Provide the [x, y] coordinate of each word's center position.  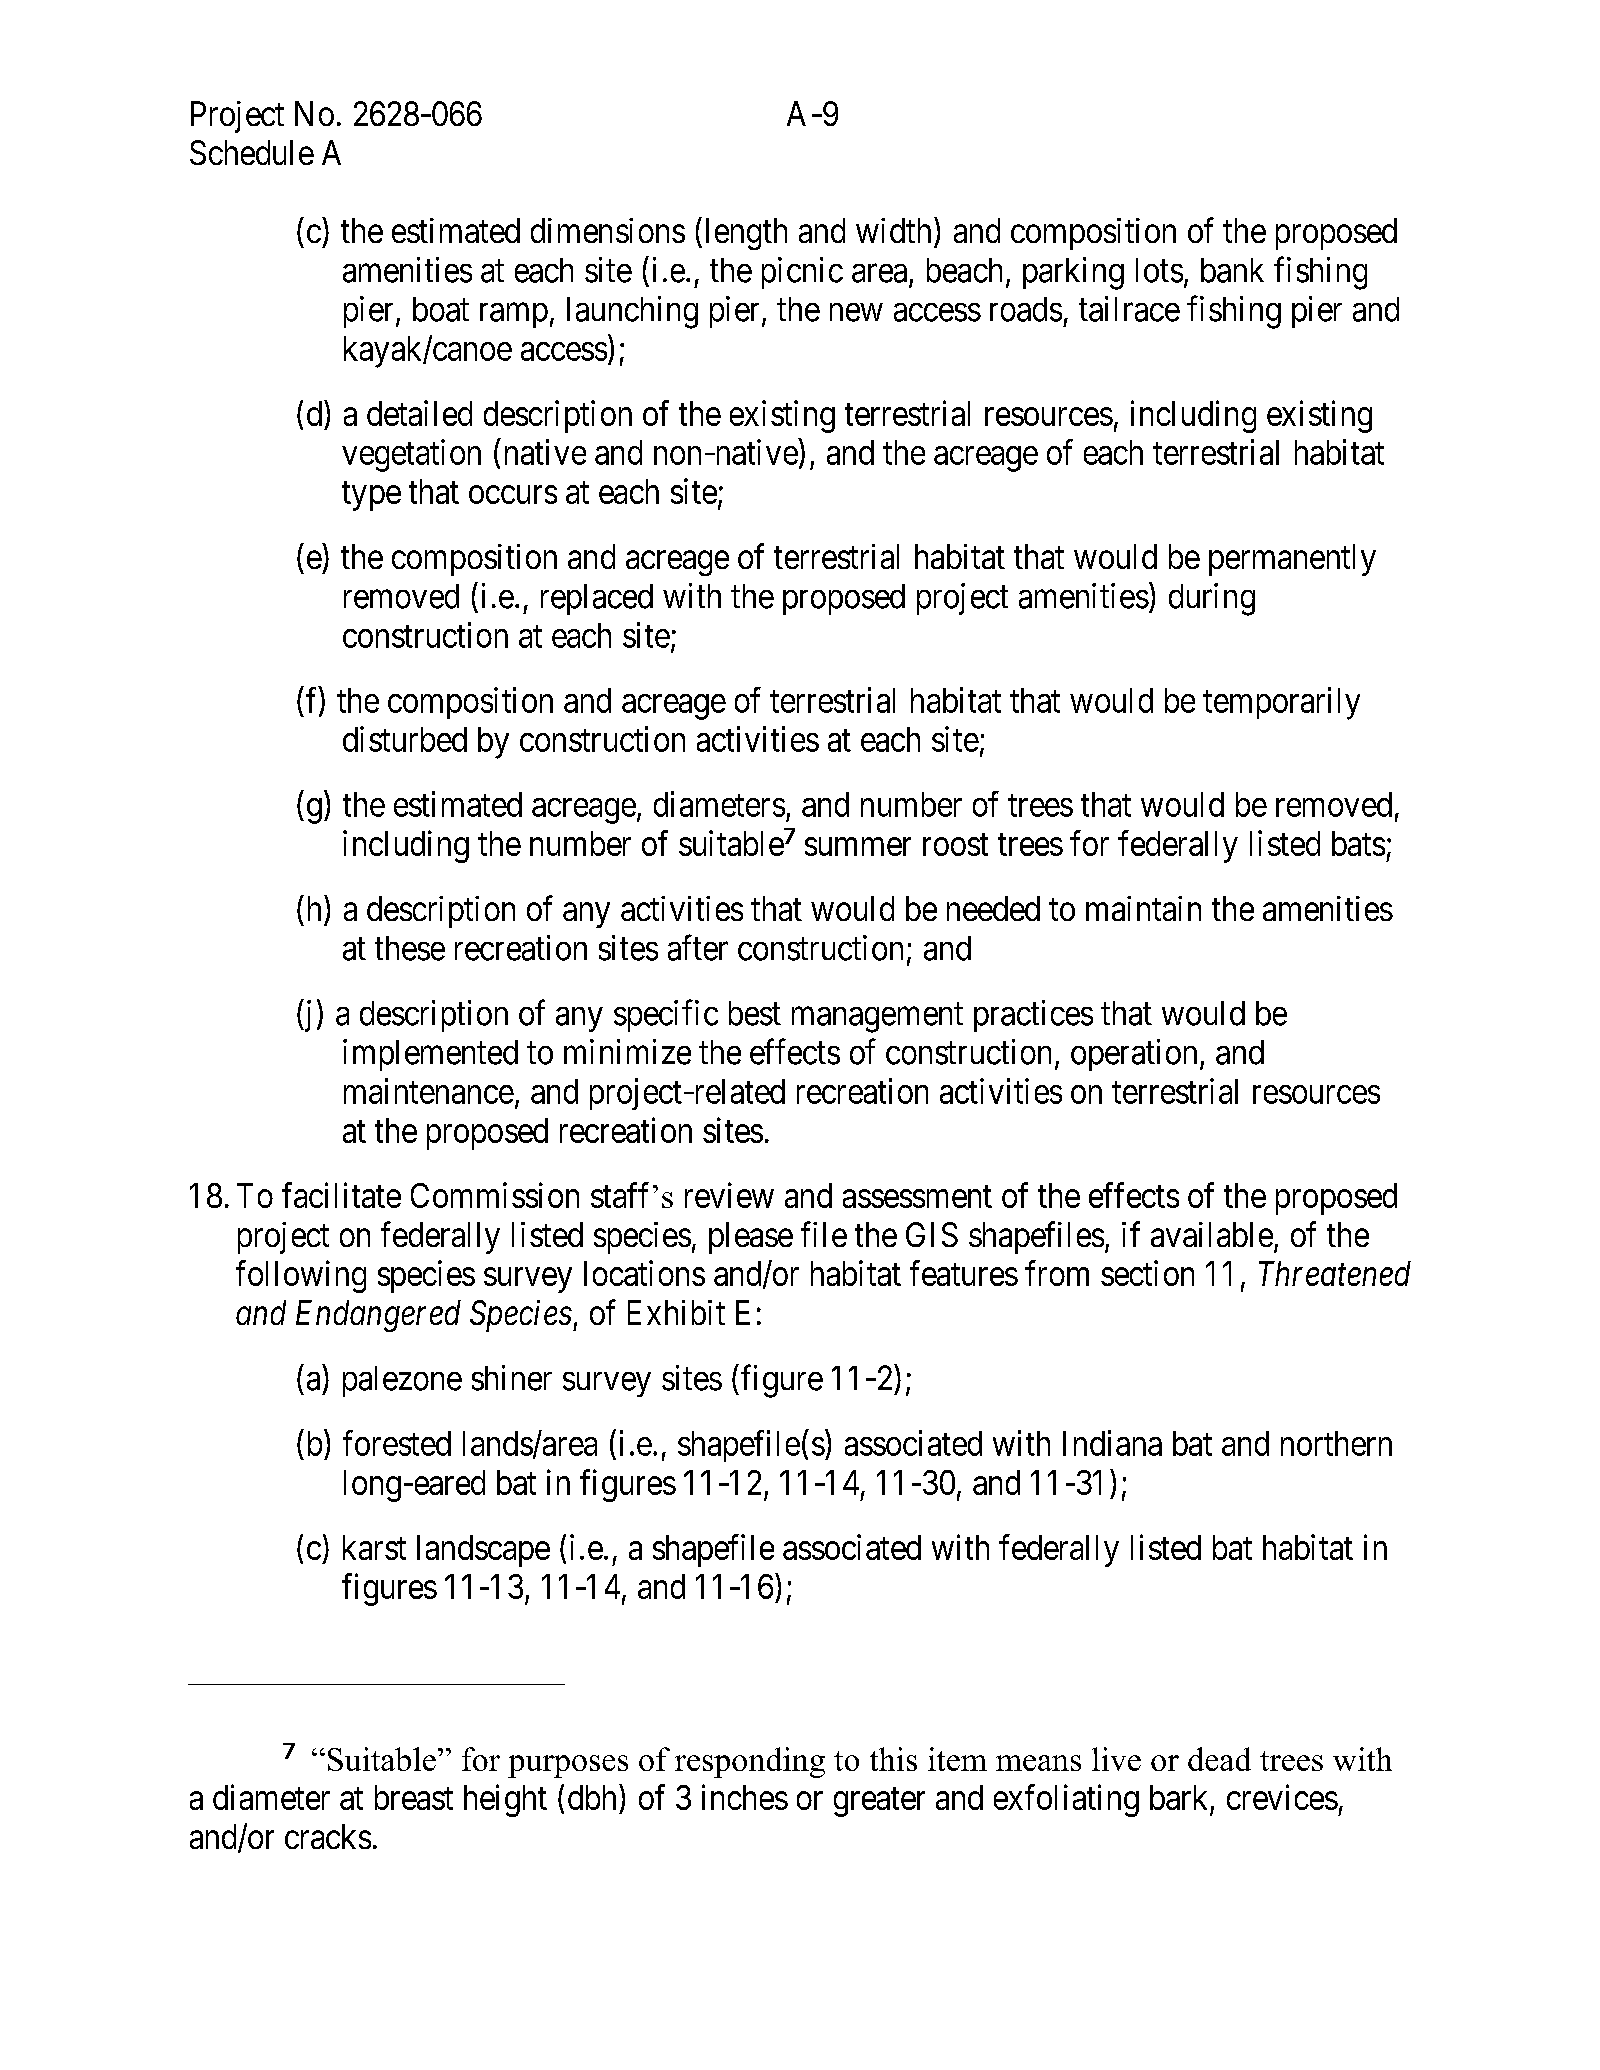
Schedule [252, 152]
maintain [1143, 908]
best [755, 1013]
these [410, 948]
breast [414, 1797]
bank [1232, 270]
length [746, 234]
